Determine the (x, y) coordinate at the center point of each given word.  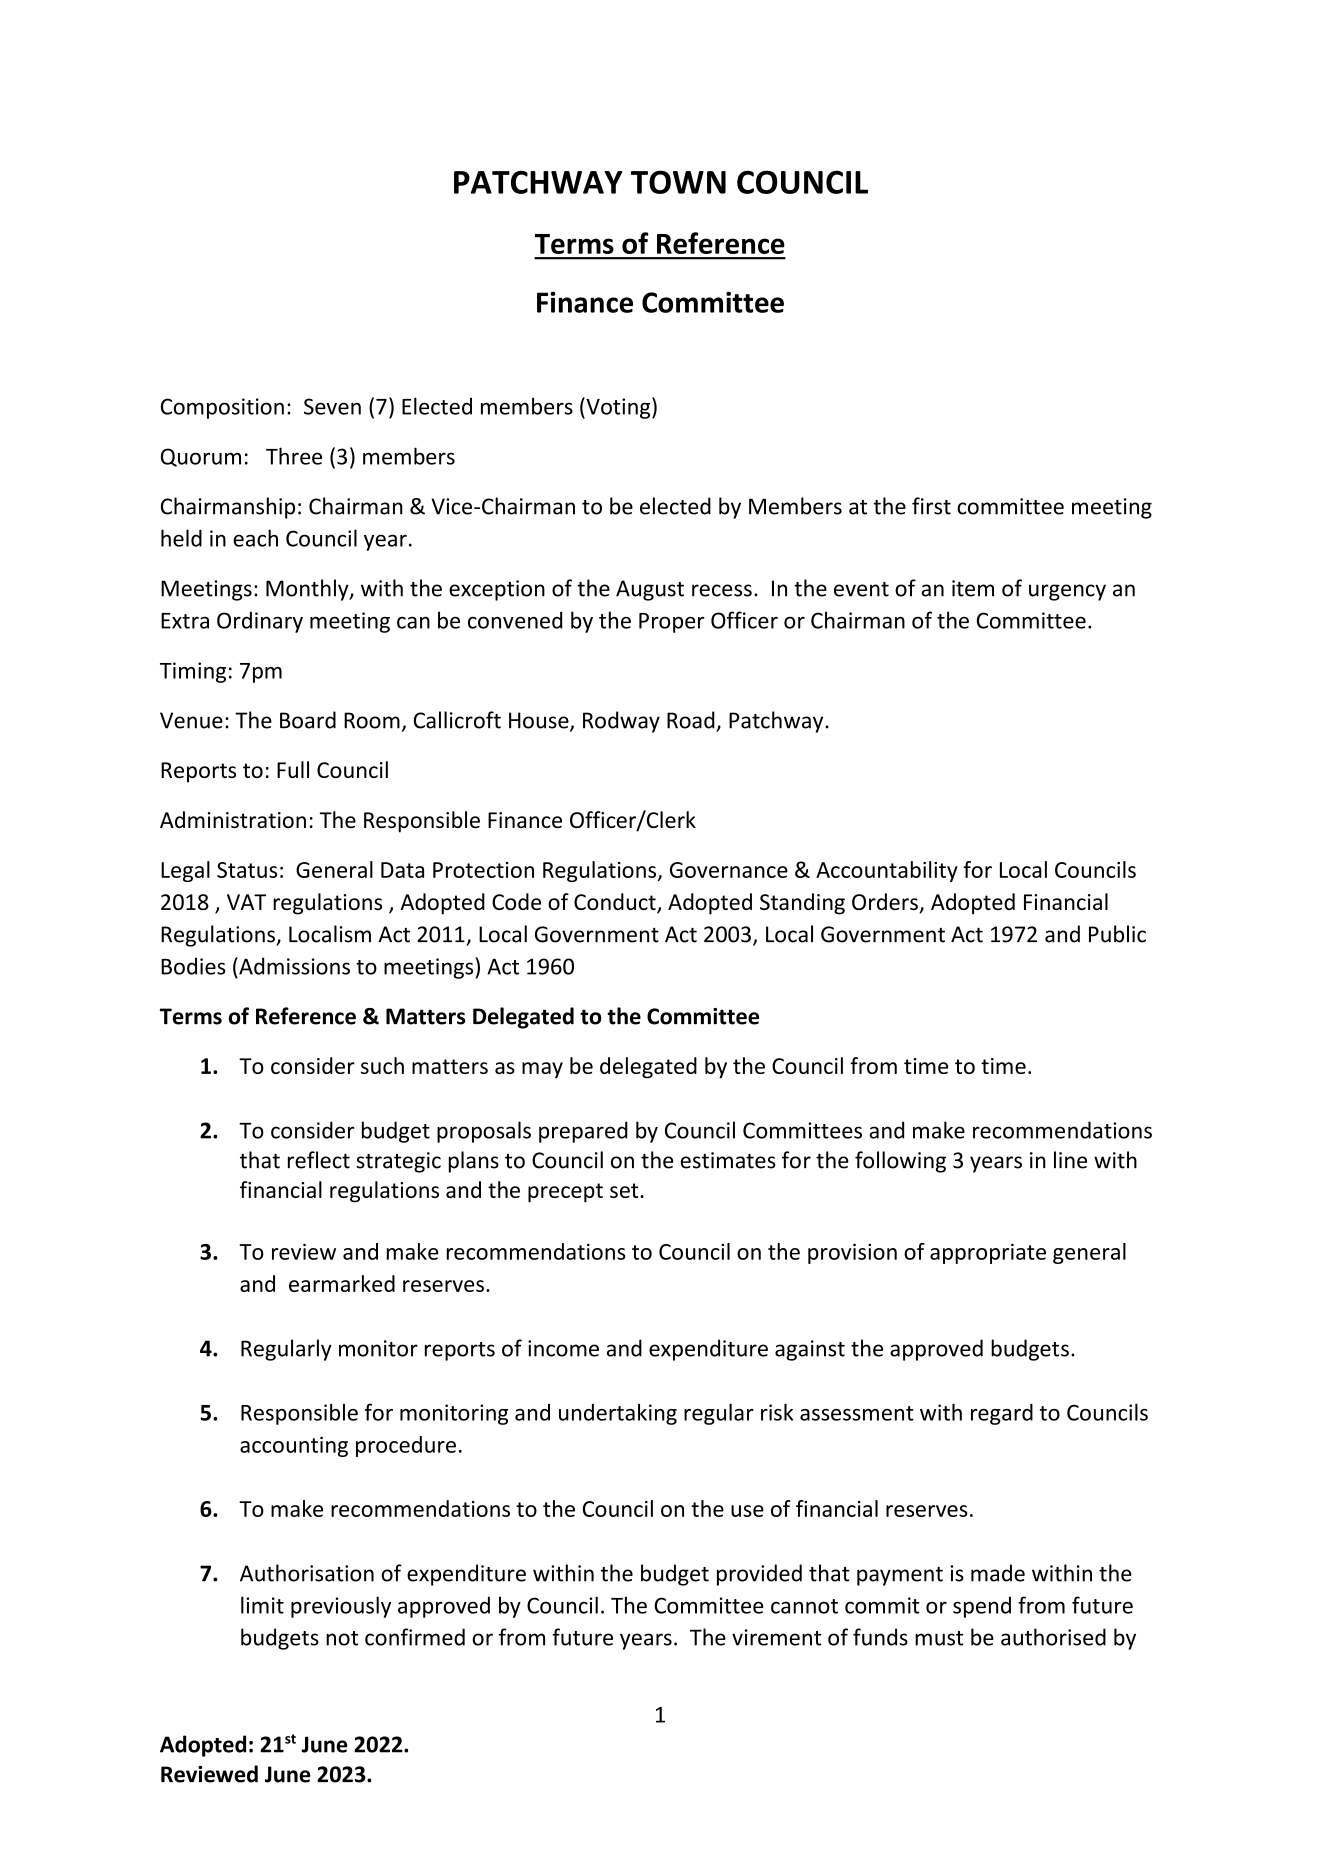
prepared (583, 1132)
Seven (332, 406)
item (973, 588)
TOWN (678, 182)
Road (691, 720)
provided (759, 1575)
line (1070, 1160)
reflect (319, 1160)
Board (308, 720)
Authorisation (307, 1573)
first (931, 506)
